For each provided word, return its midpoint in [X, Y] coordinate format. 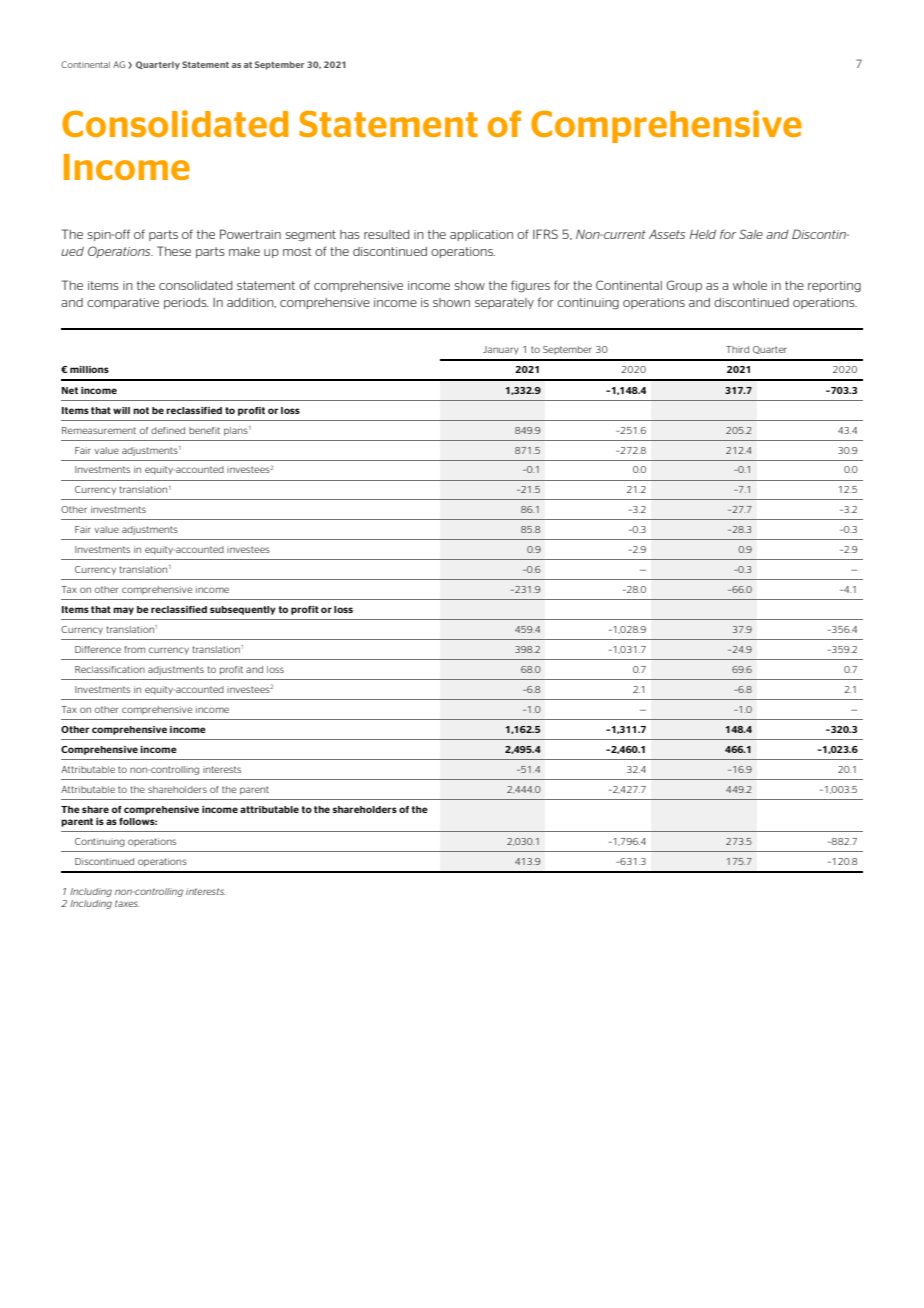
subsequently [243, 610]
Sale [751, 234]
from [134, 649]
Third [737, 349]
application [481, 235]
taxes [127, 903]
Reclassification [110, 669]
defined [168, 430]
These [174, 251]
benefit [204, 430]
